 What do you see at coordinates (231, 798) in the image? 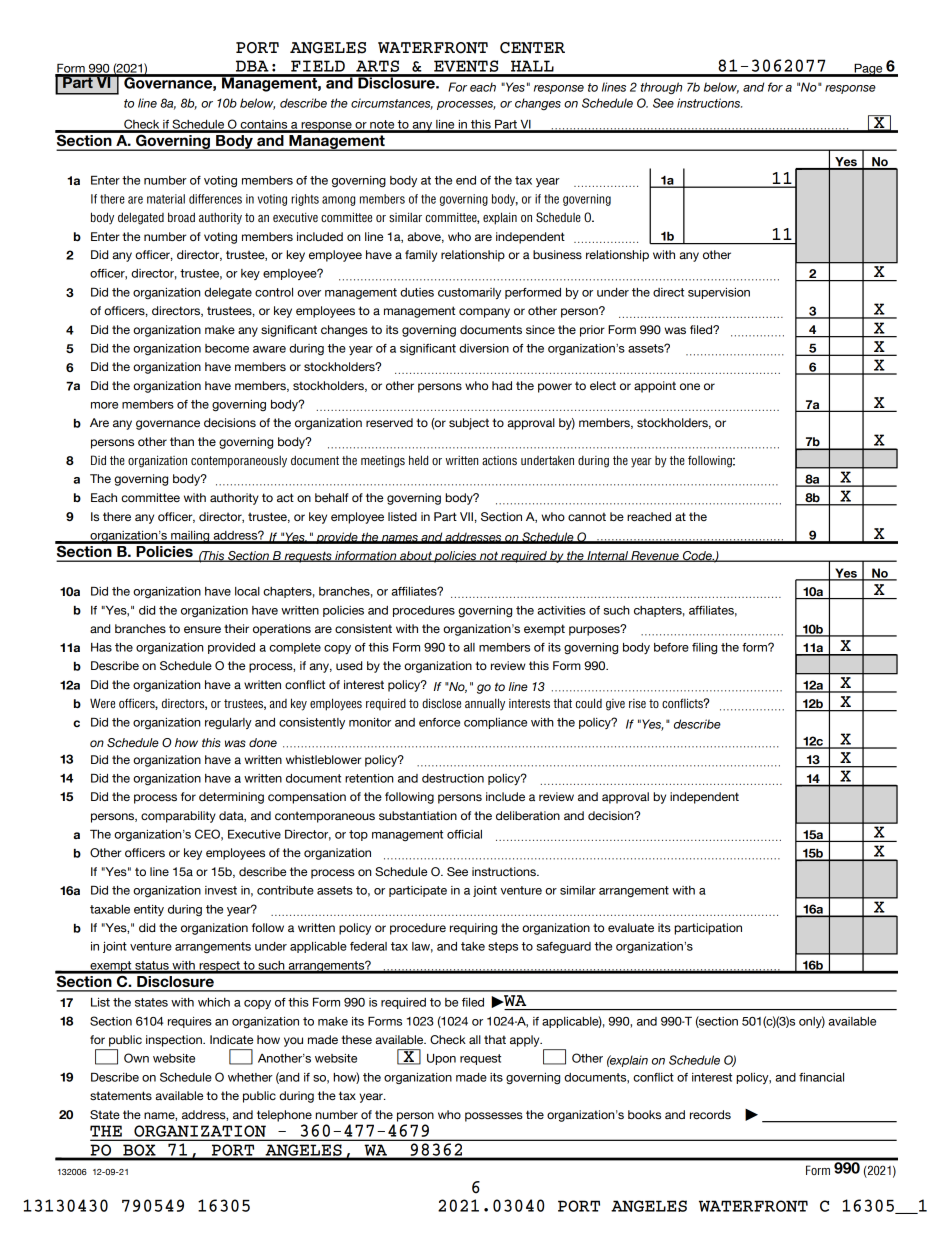
I see `determining` at bounding box center [231, 798].
